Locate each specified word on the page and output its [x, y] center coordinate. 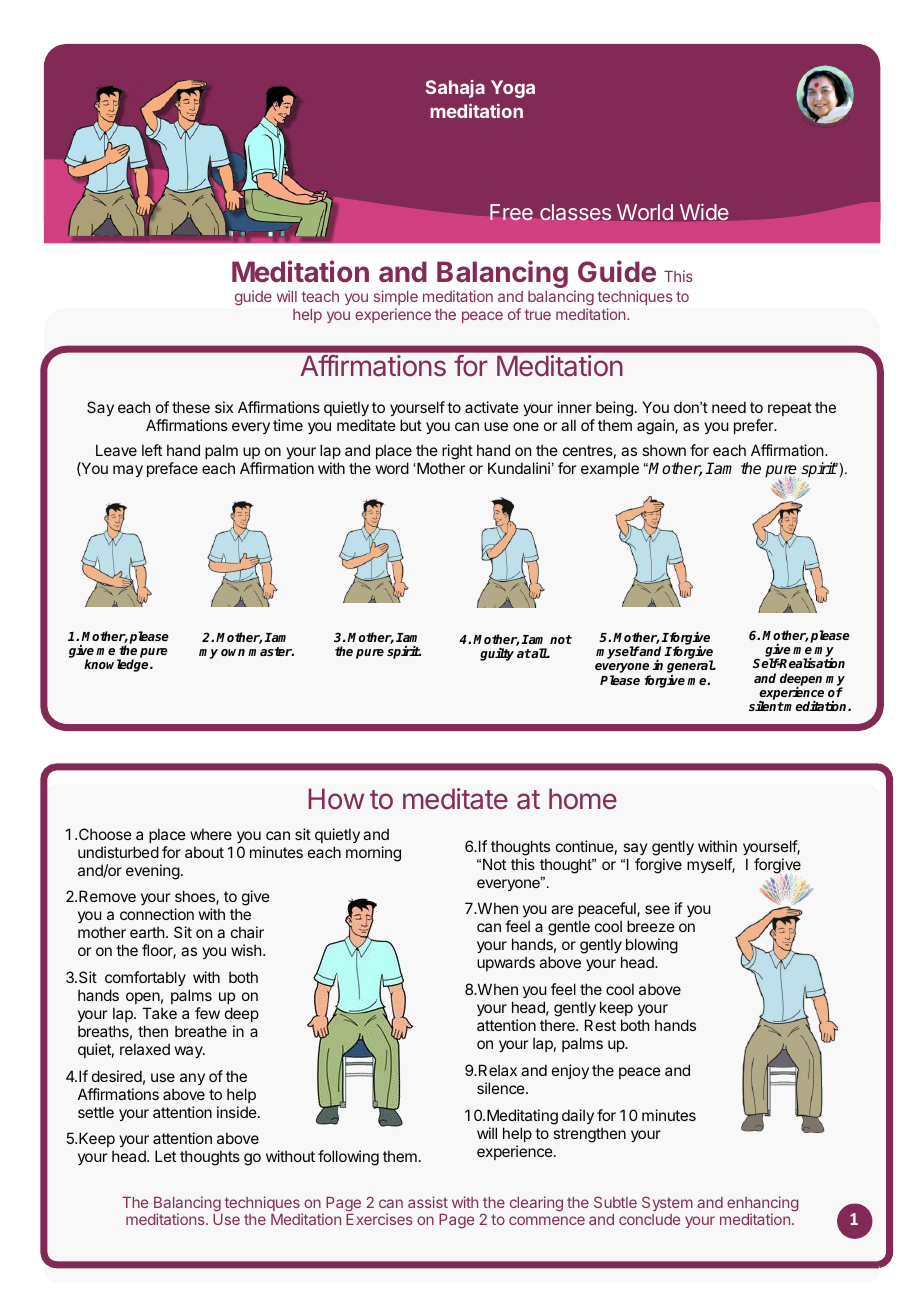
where [211, 834]
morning [373, 854]
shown [664, 450]
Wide [704, 212]
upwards [506, 964]
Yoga [513, 89]
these [191, 407]
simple [396, 299]
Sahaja [455, 89]
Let [165, 1156]
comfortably [145, 978]
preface [172, 469]
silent [766, 706]
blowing [652, 946]
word [392, 468]
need [729, 407]
